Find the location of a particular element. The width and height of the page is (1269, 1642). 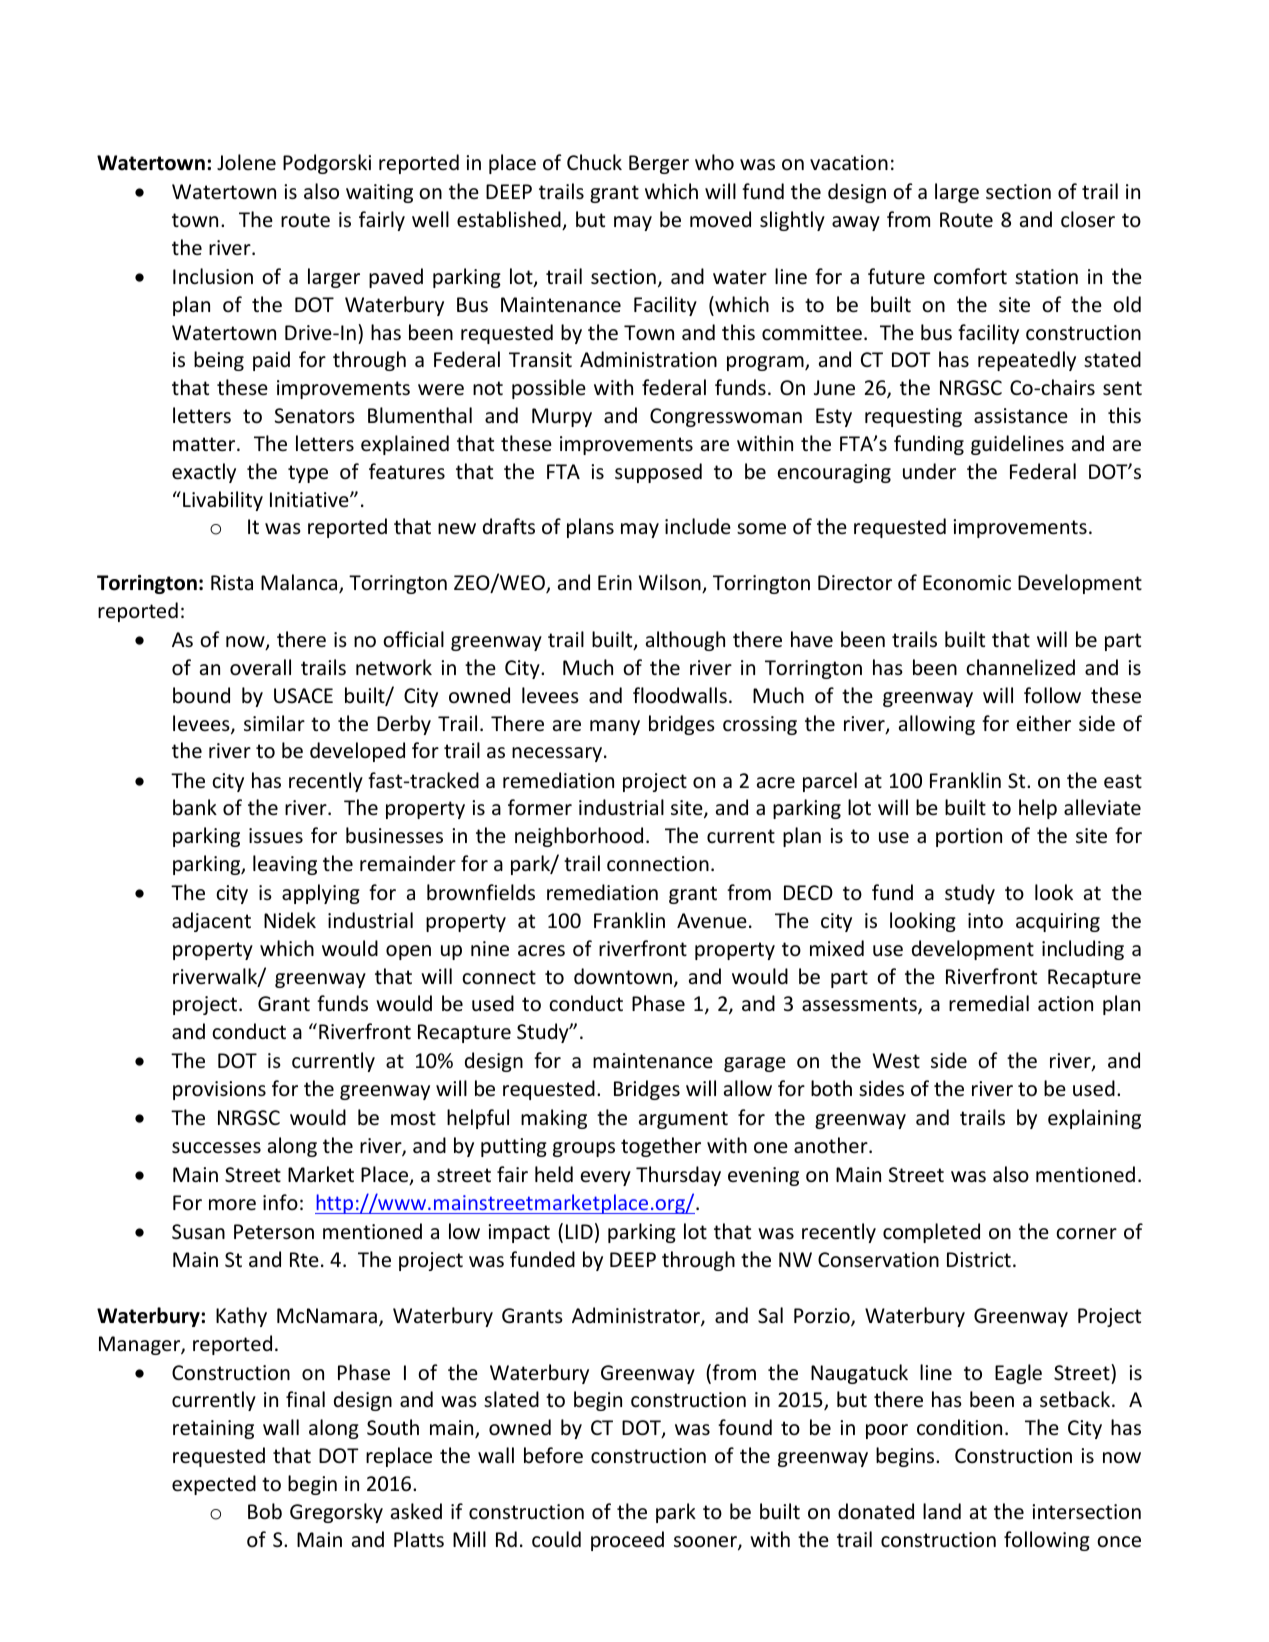

Thursday is located at coordinates (678, 1176).
